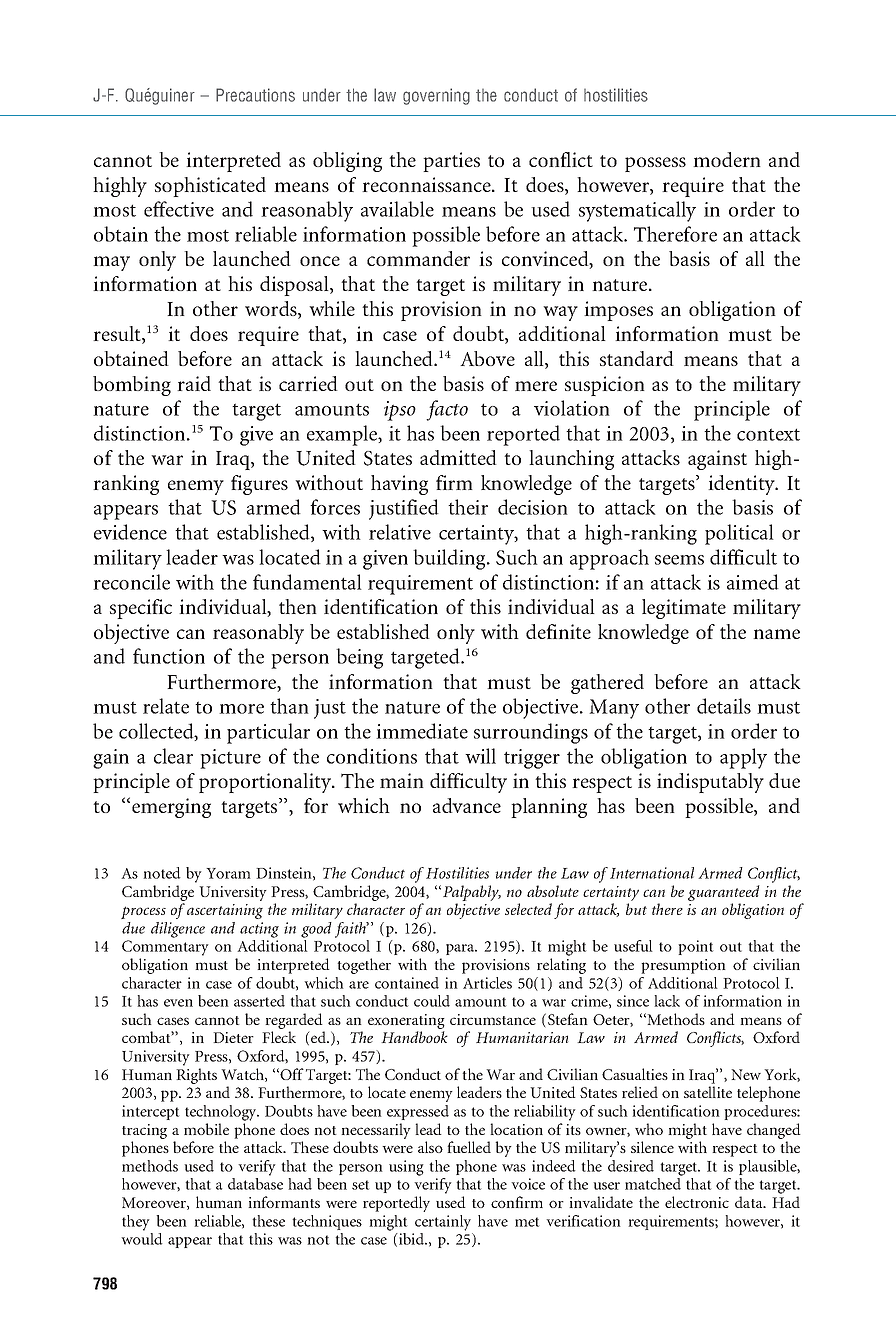 This page has width=896, height=1331. I want to click on function, so click(169, 656).
